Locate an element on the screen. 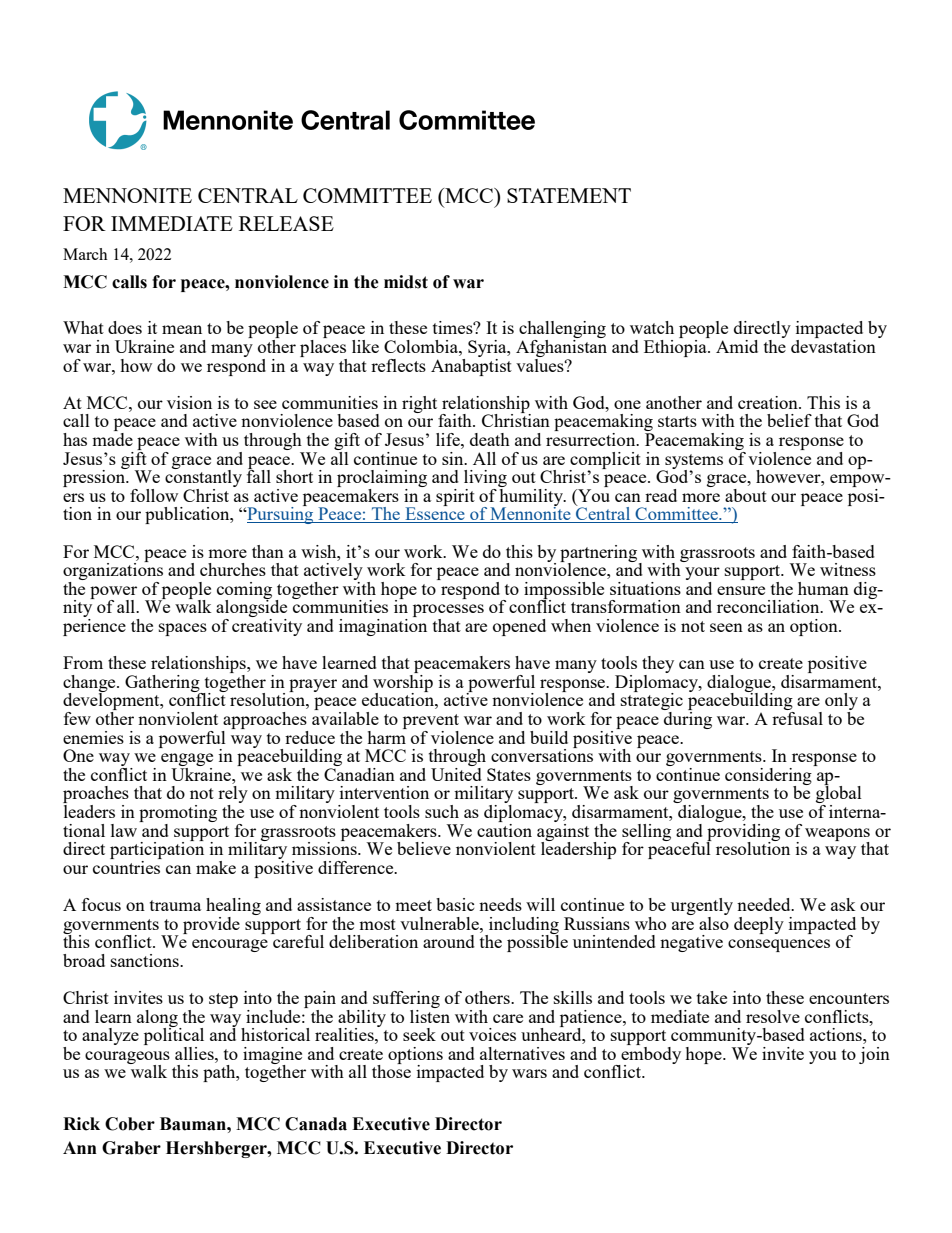 This screenshot has height=1233, width=952. Graber is located at coordinates (131, 1148).
